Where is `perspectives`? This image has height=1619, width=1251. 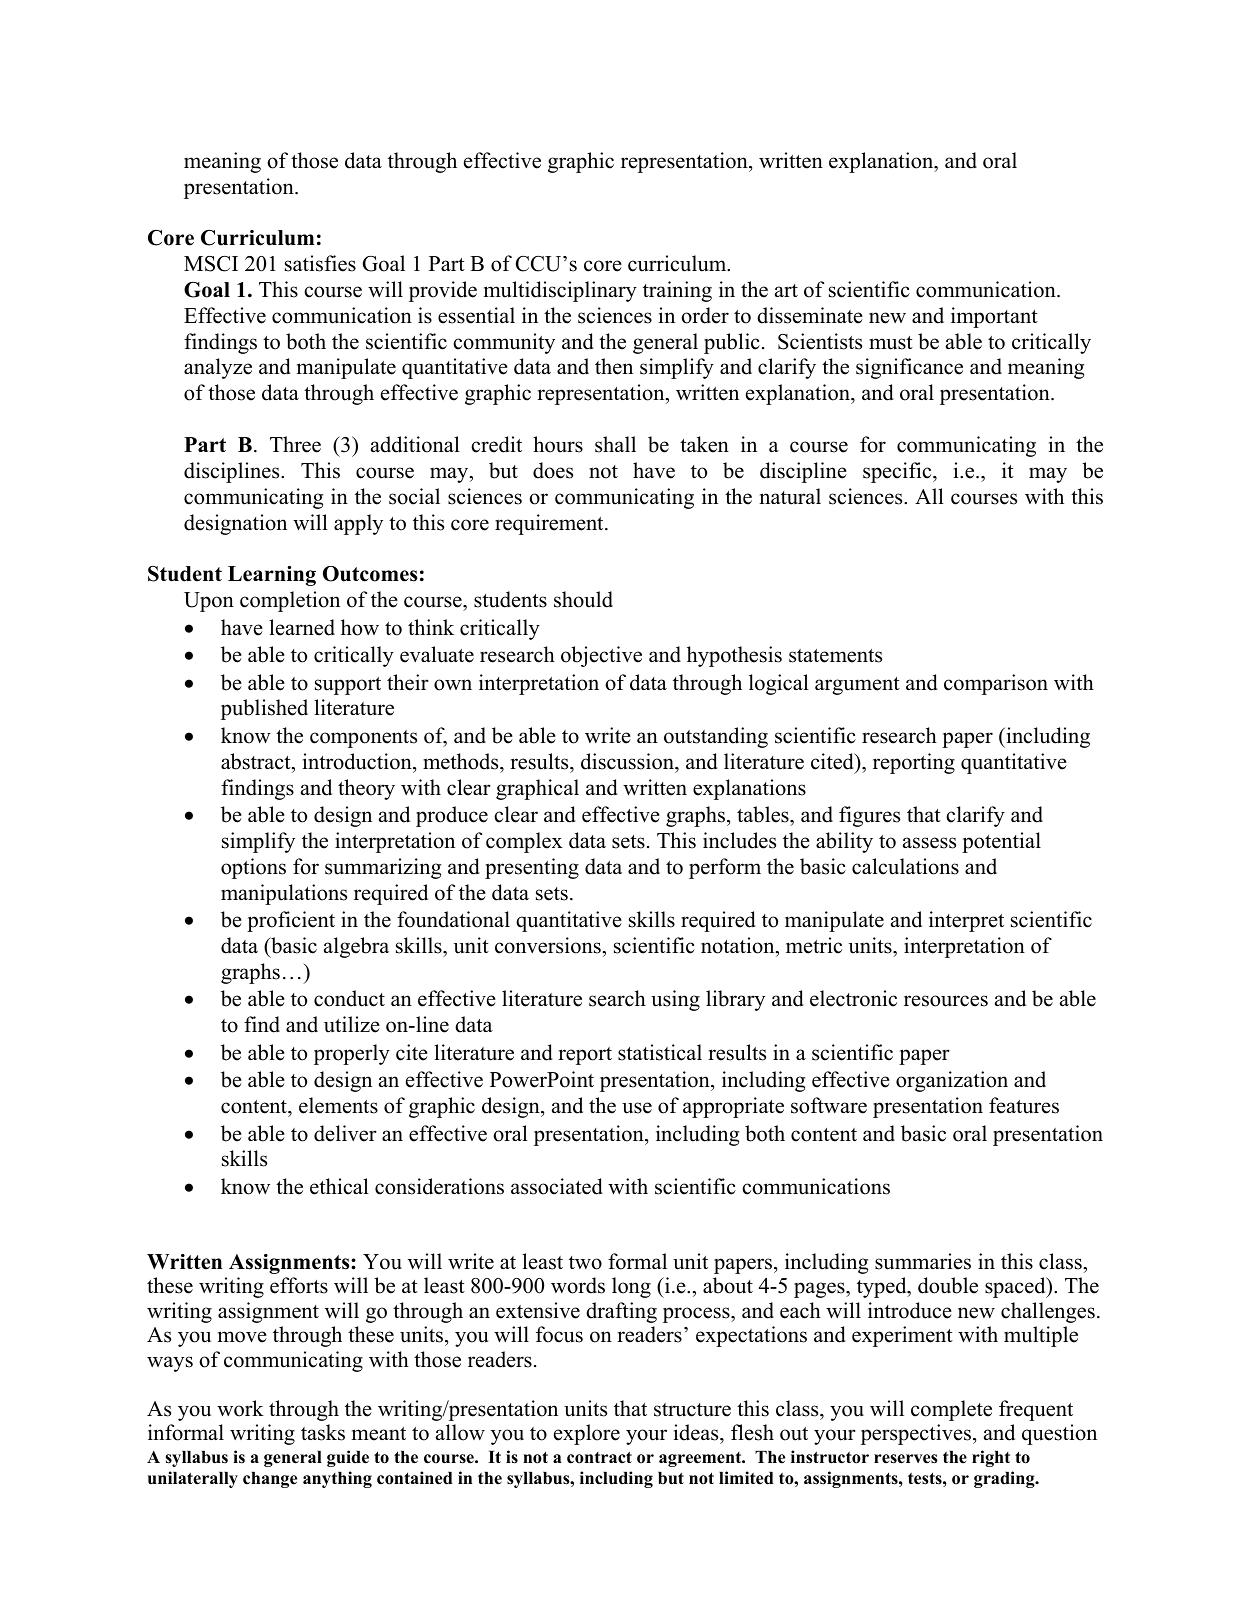
perspectives is located at coordinates (916, 1434).
